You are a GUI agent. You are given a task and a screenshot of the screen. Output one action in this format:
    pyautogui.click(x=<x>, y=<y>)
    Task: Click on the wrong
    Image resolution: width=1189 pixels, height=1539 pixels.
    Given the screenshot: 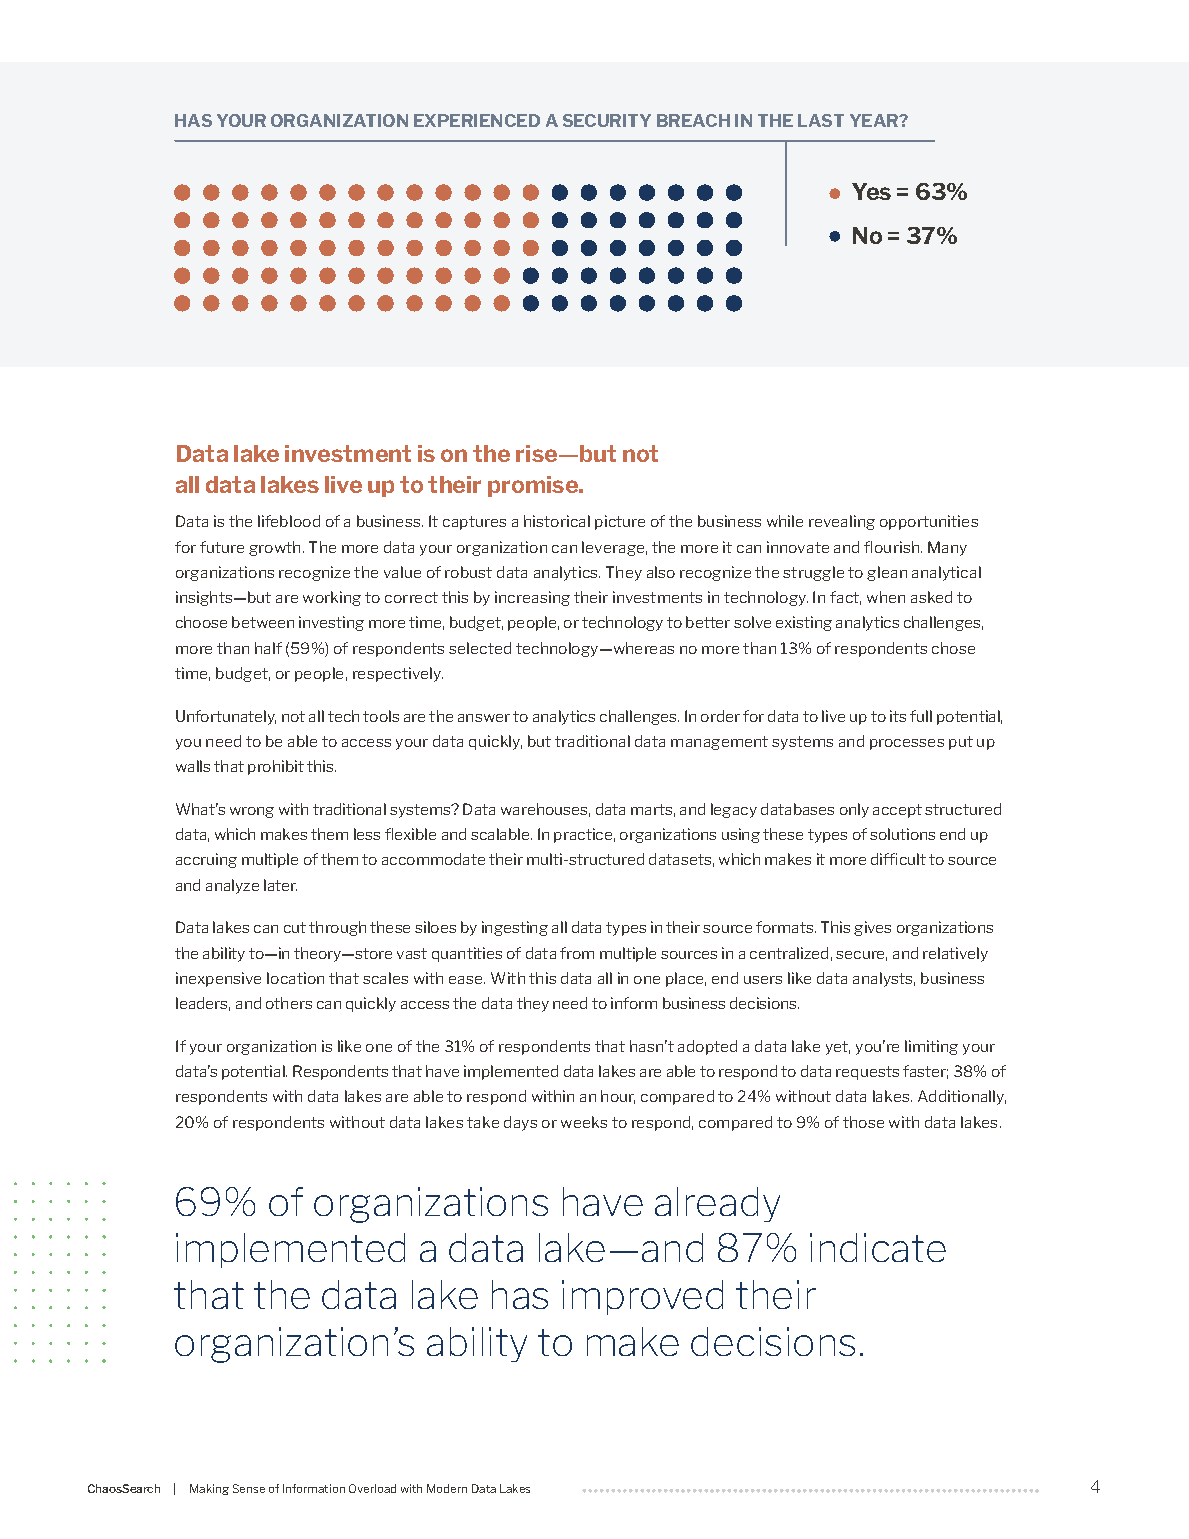 What is the action you would take?
    pyautogui.click(x=252, y=812)
